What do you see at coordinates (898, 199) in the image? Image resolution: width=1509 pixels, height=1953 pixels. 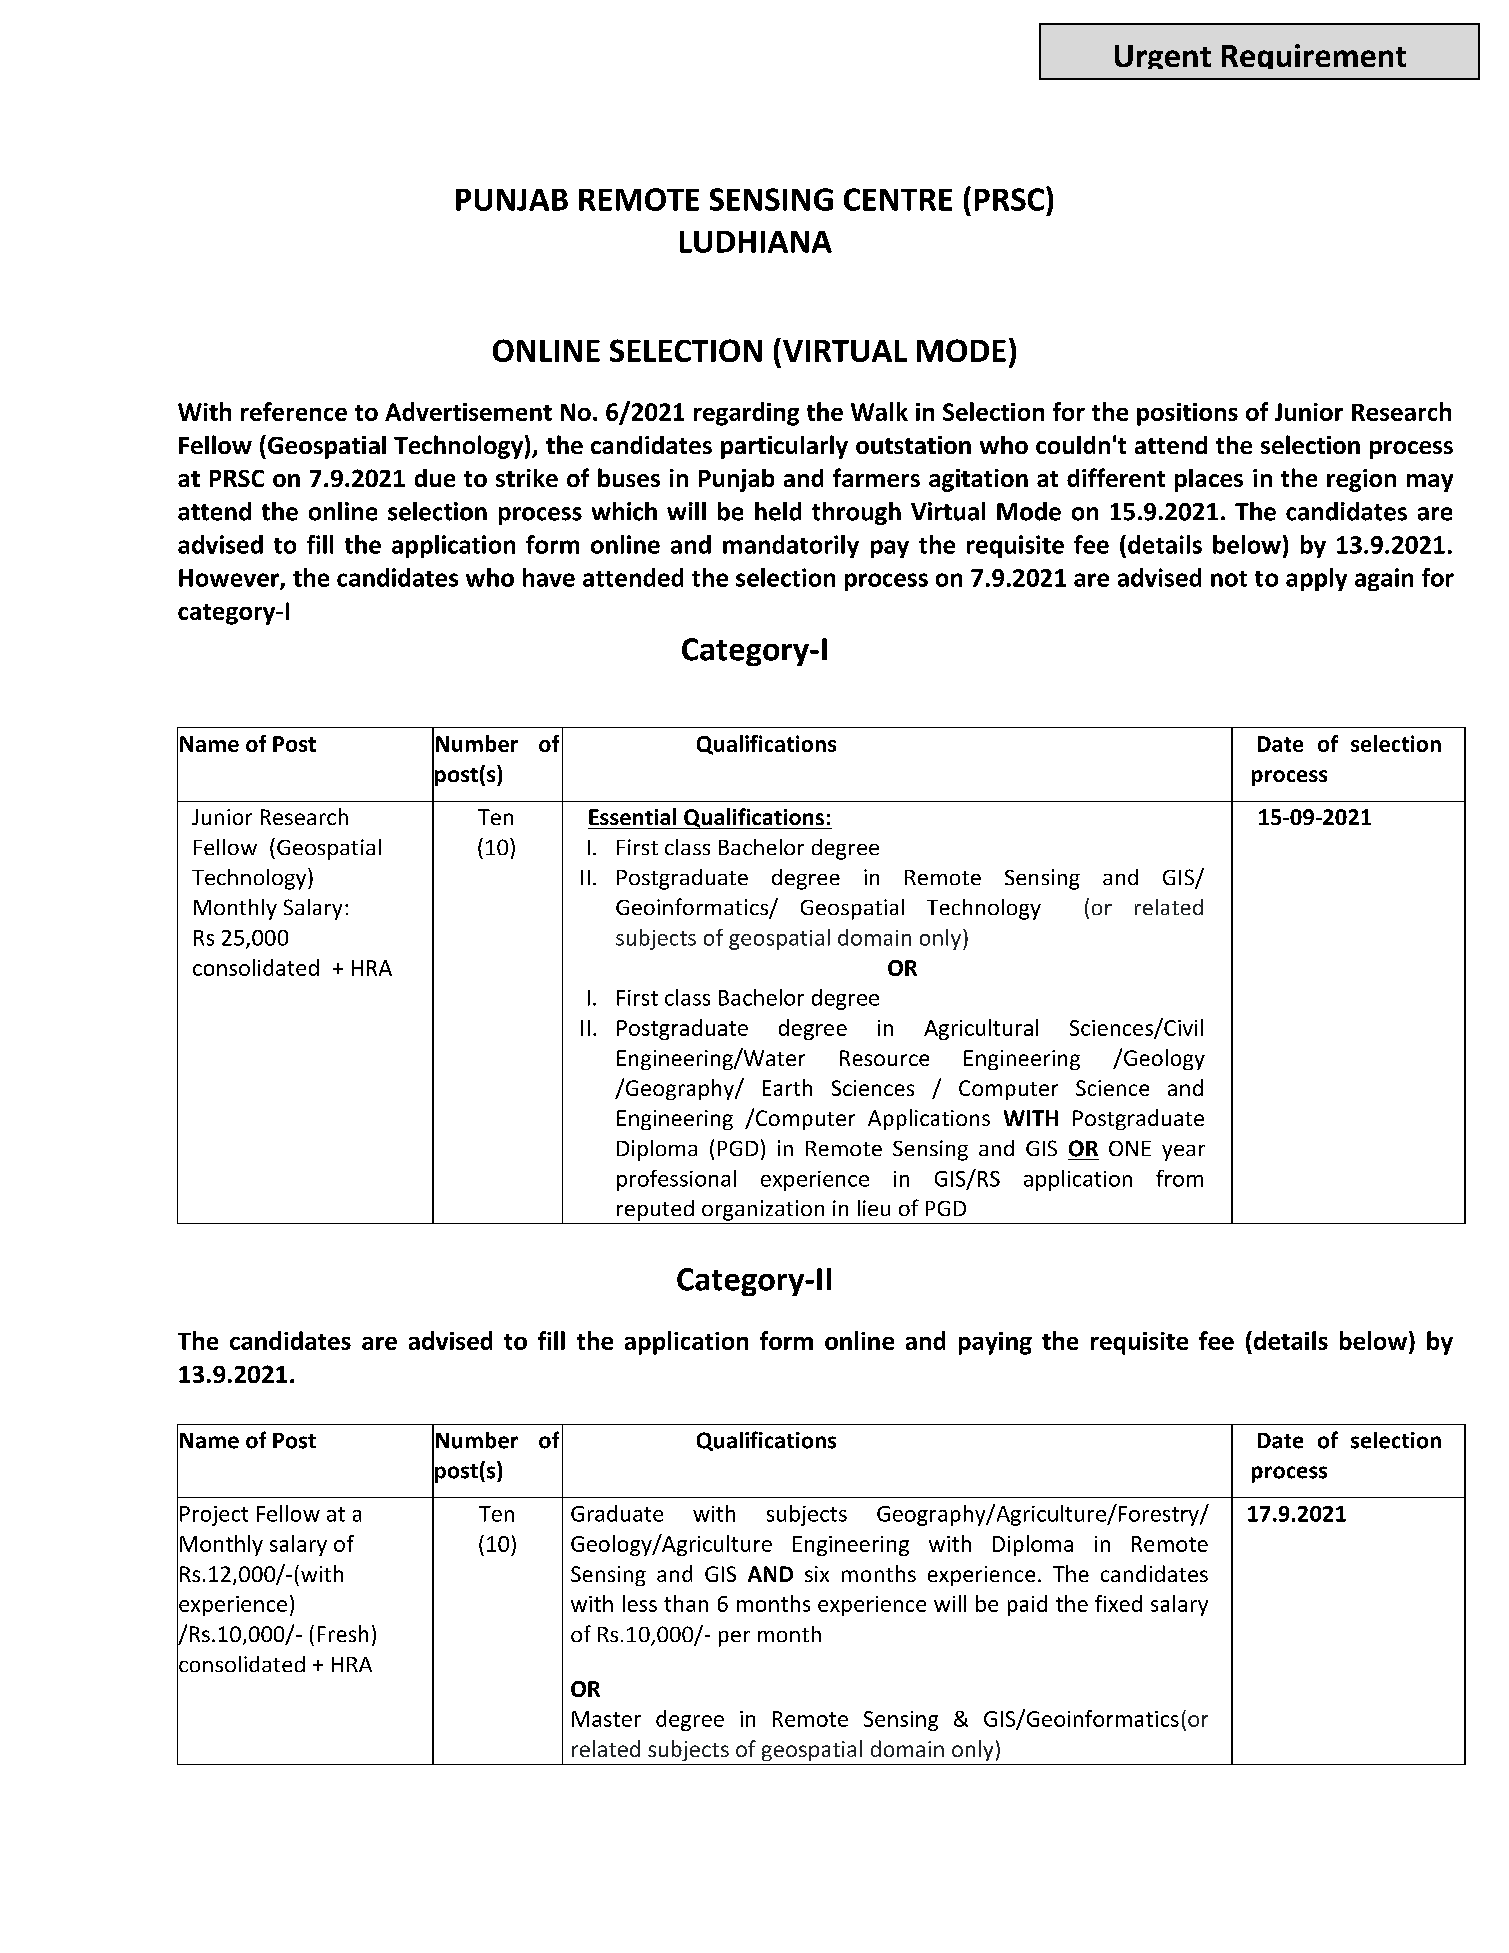 I see `CENTRE` at bounding box center [898, 199].
